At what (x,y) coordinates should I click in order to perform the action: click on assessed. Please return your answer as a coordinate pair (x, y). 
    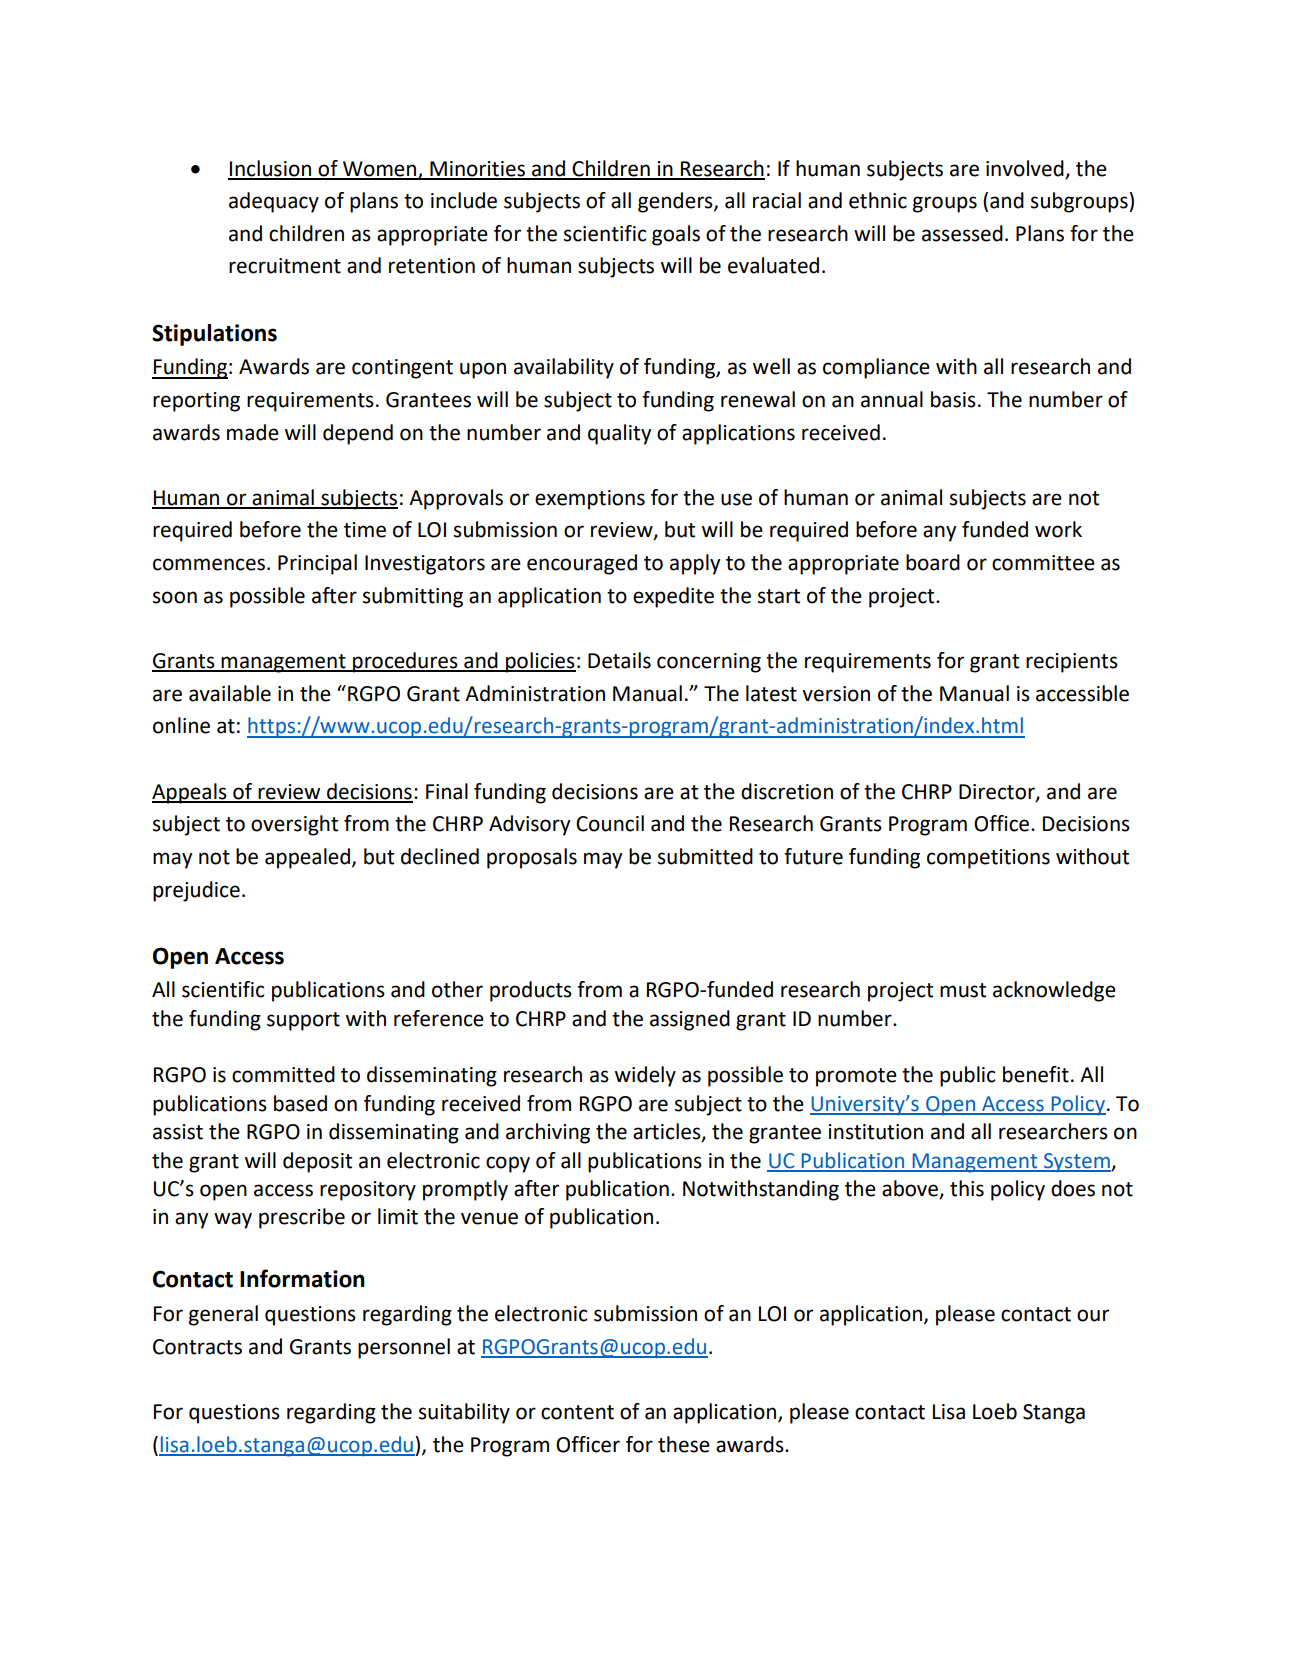
    Looking at the image, I should click on (962, 233).
